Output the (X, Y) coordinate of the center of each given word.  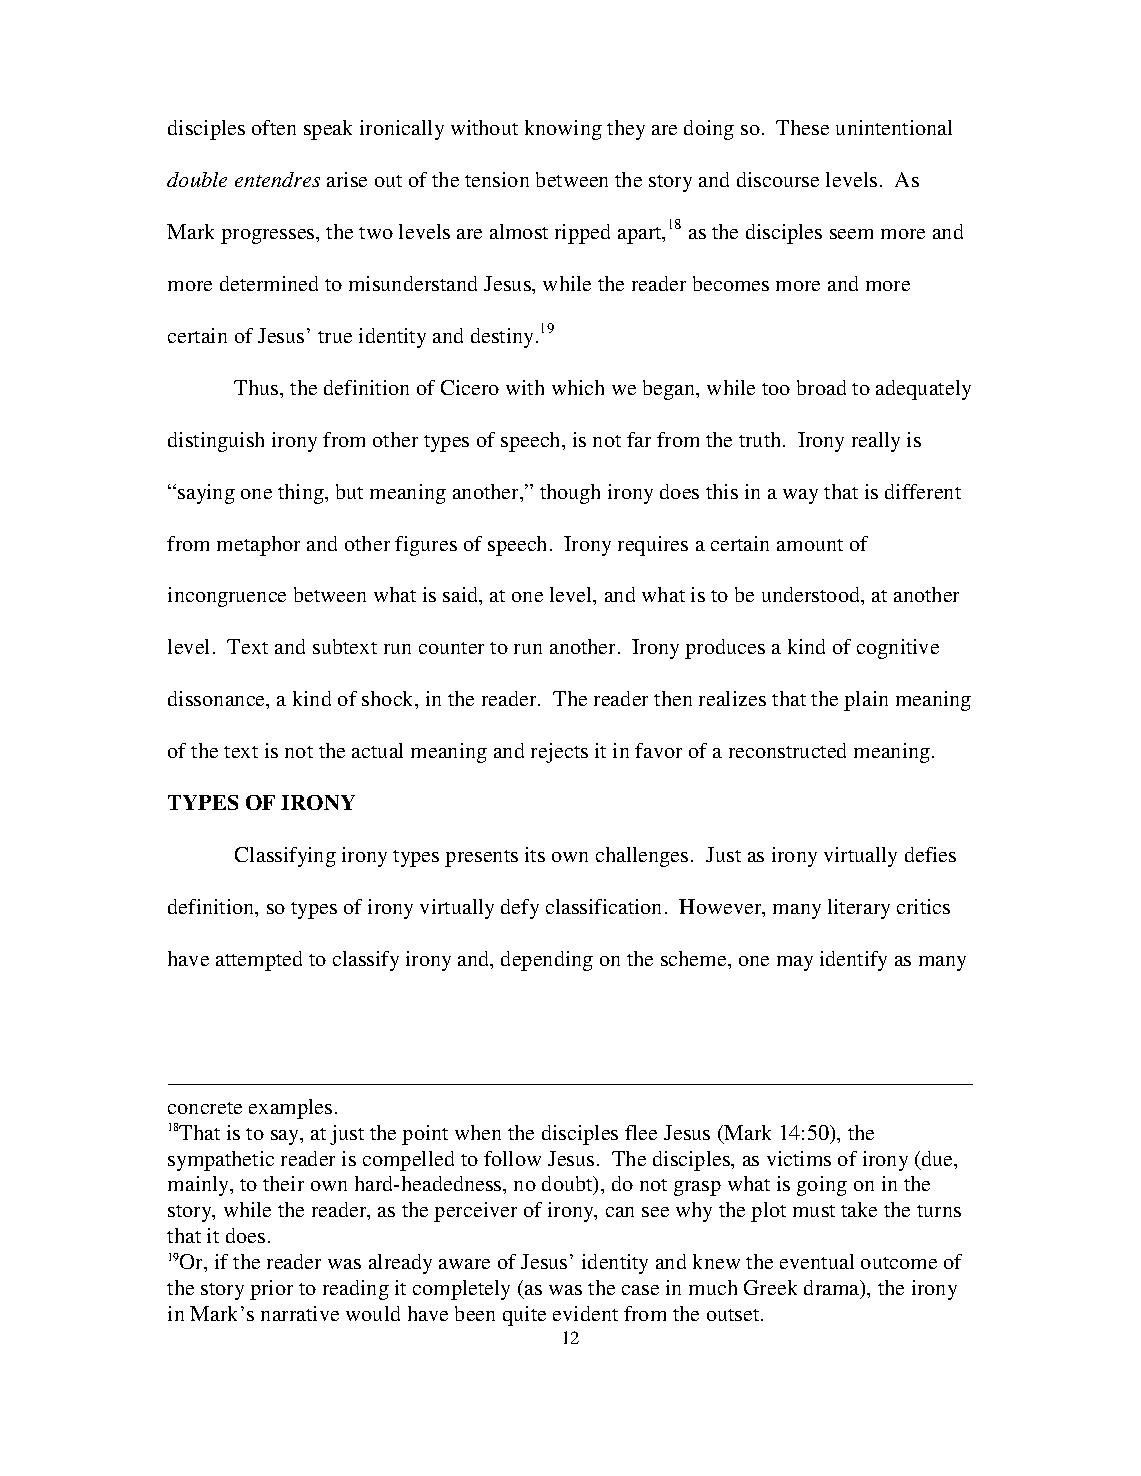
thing (302, 494)
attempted (259, 961)
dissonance (218, 700)
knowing (563, 130)
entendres (277, 179)
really (876, 442)
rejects (559, 753)
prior (271, 1290)
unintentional (894, 127)
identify (853, 961)
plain (866, 701)
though (570, 494)
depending (547, 961)
